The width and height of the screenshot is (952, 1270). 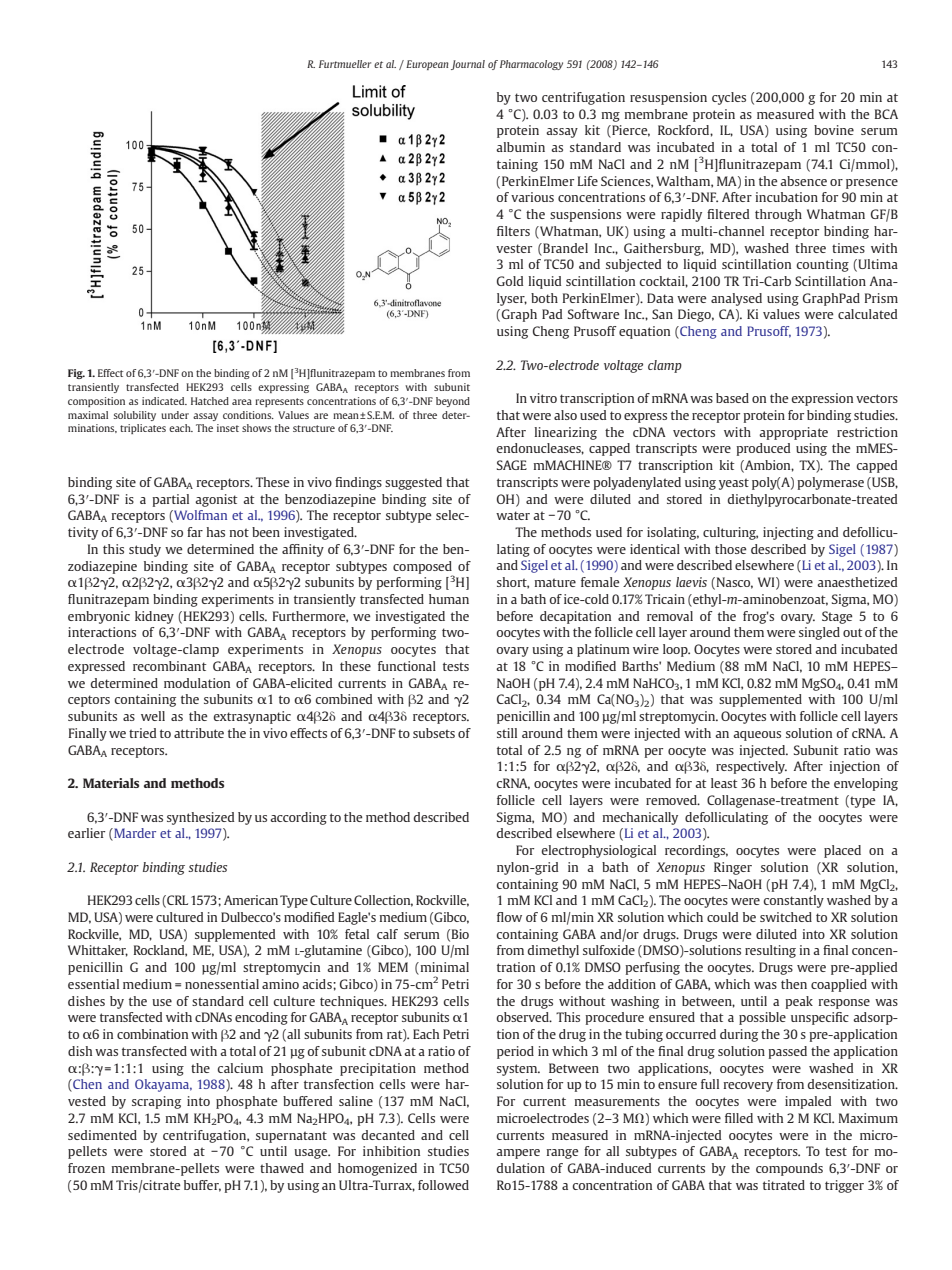 What do you see at coordinates (427, 65) in the screenshot?
I see `European` at bounding box center [427, 65].
